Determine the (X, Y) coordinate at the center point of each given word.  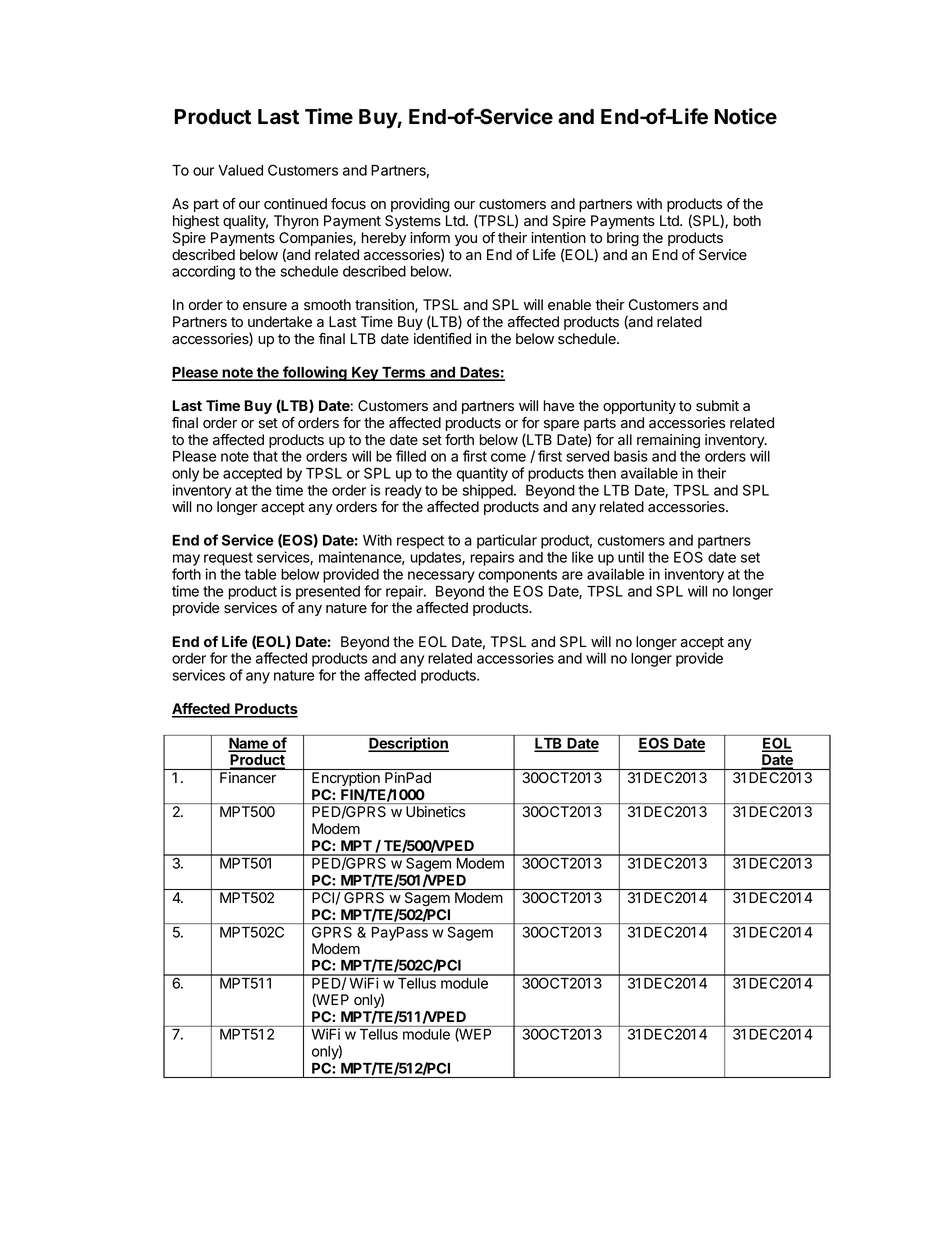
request (228, 559)
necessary (441, 577)
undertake (280, 322)
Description (408, 744)
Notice (746, 116)
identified (442, 339)
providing (420, 205)
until (631, 557)
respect (420, 542)
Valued (240, 170)
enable (569, 305)
